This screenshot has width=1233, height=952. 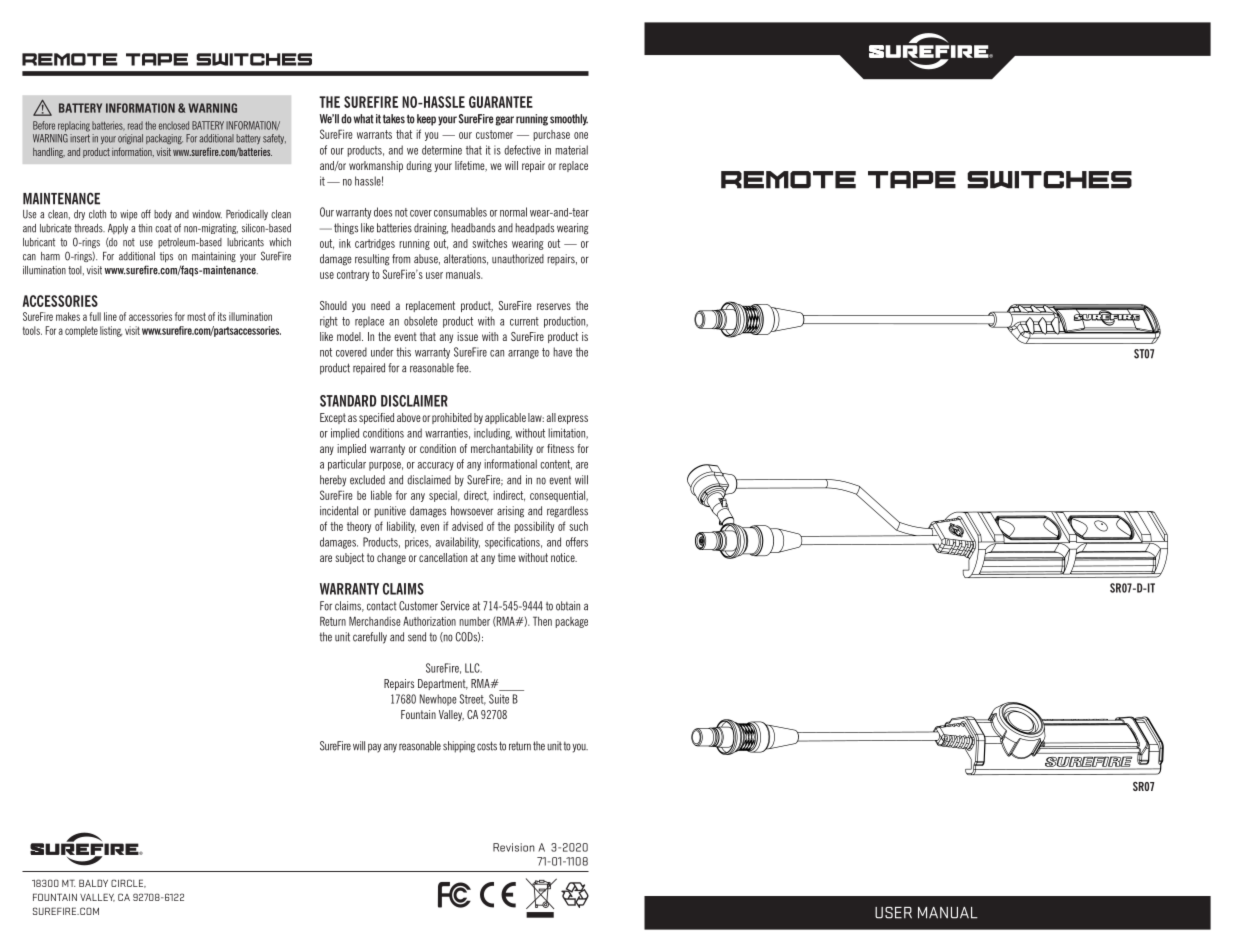 What do you see at coordinates (504, 121) in the screenshot?
I see `gear` at bounding box center [504, 121].
